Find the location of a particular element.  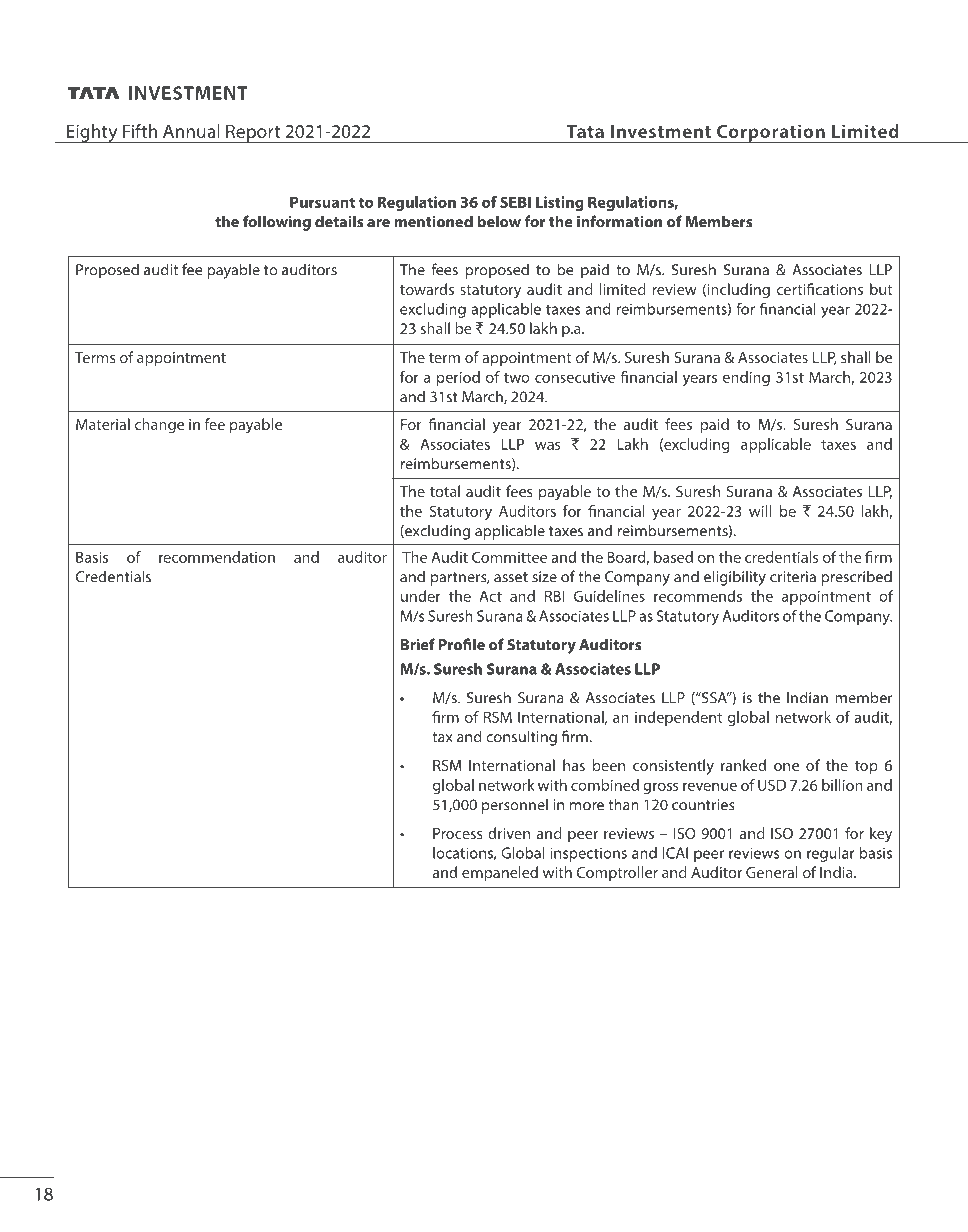

SEBI is located at coordinates (515, 202).
